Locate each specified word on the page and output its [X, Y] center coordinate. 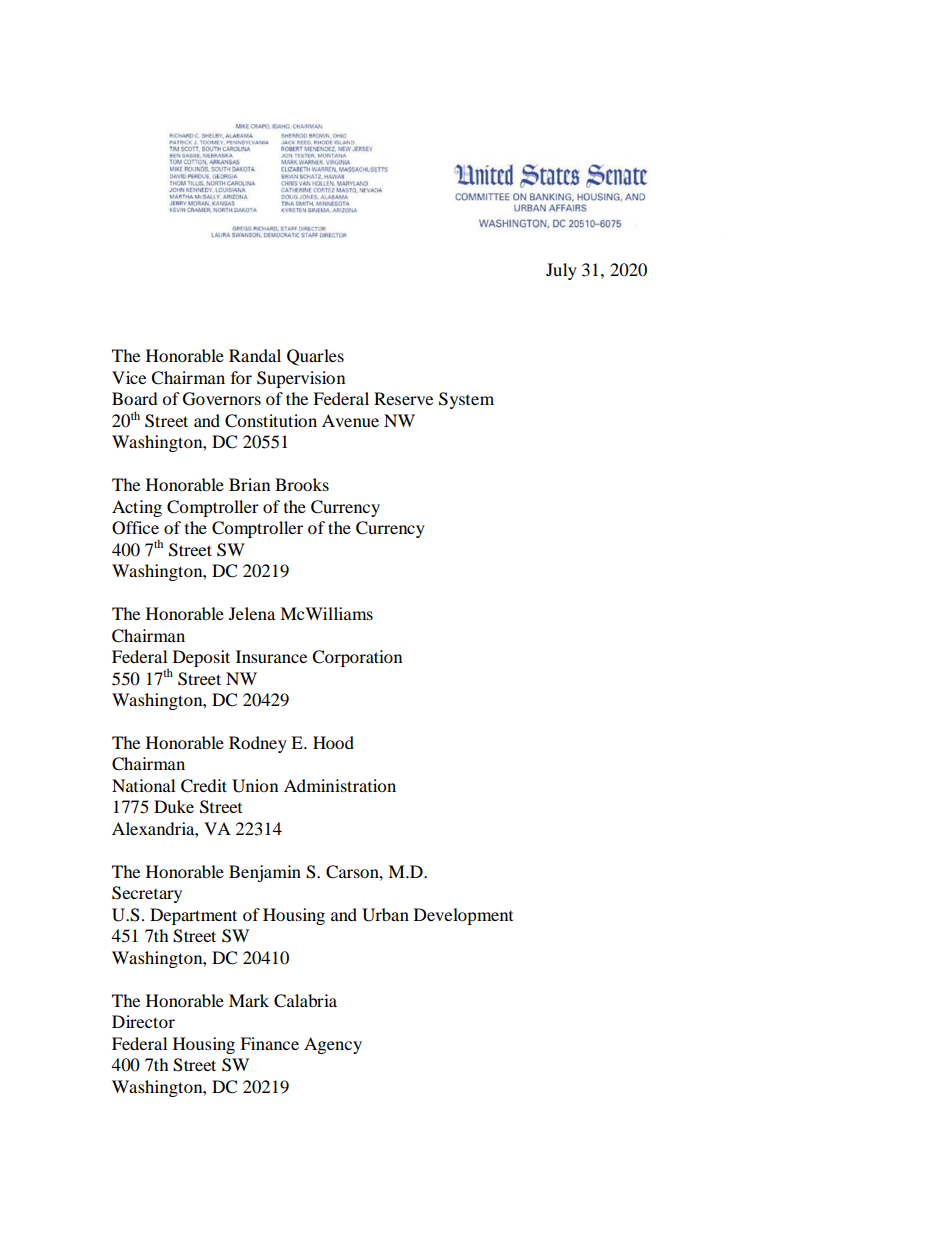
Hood [333, 742]
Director [143, 1021]
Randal [255, 355]
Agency [333, 1045]
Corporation [357, 658]
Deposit [201, 658]
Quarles [315, 357]
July [561, 271]
